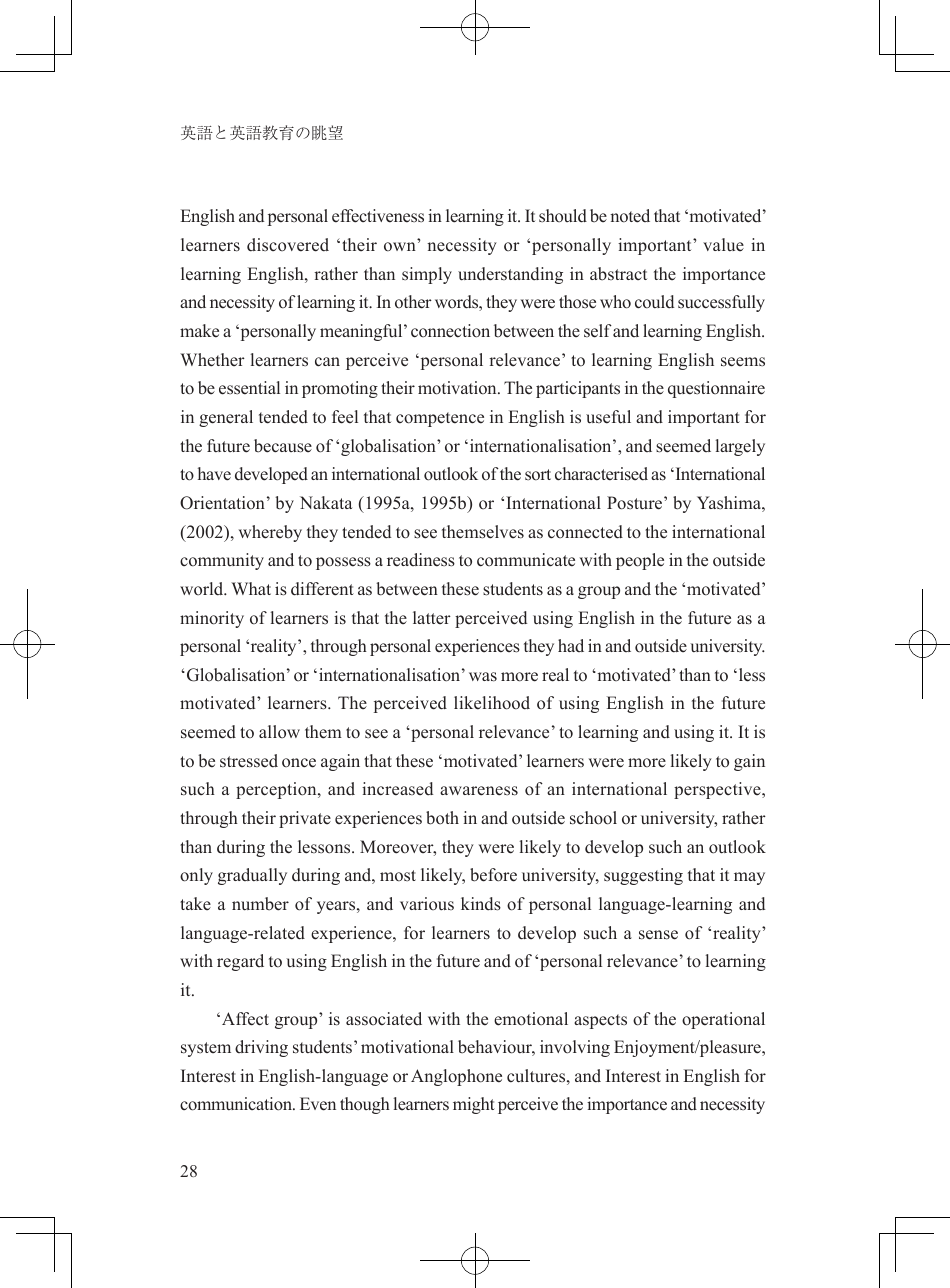  Describe the element at coordinates (483, 677) in the screenshot. I see `was` at that location.
